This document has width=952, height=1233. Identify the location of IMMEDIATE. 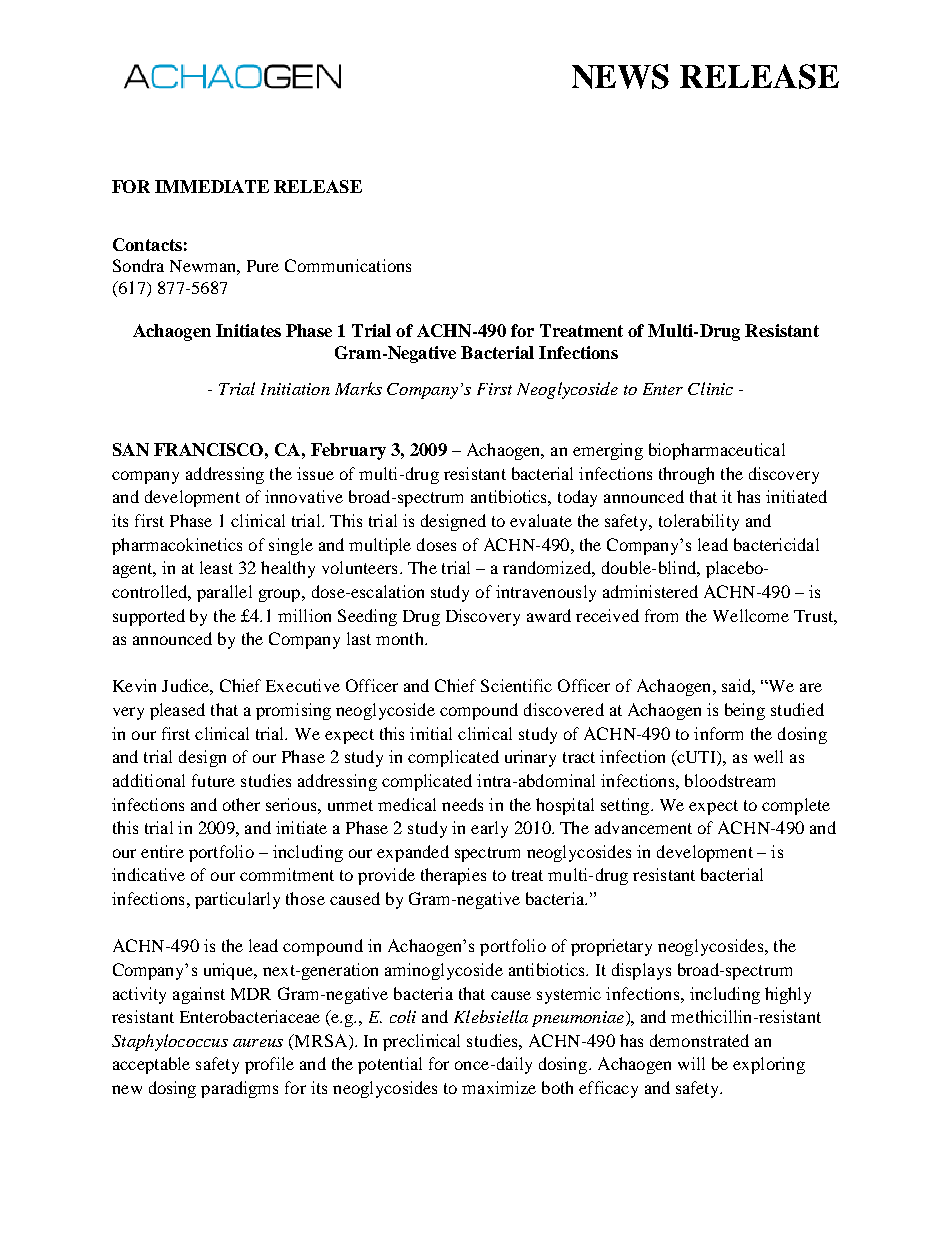
(212, 186).
